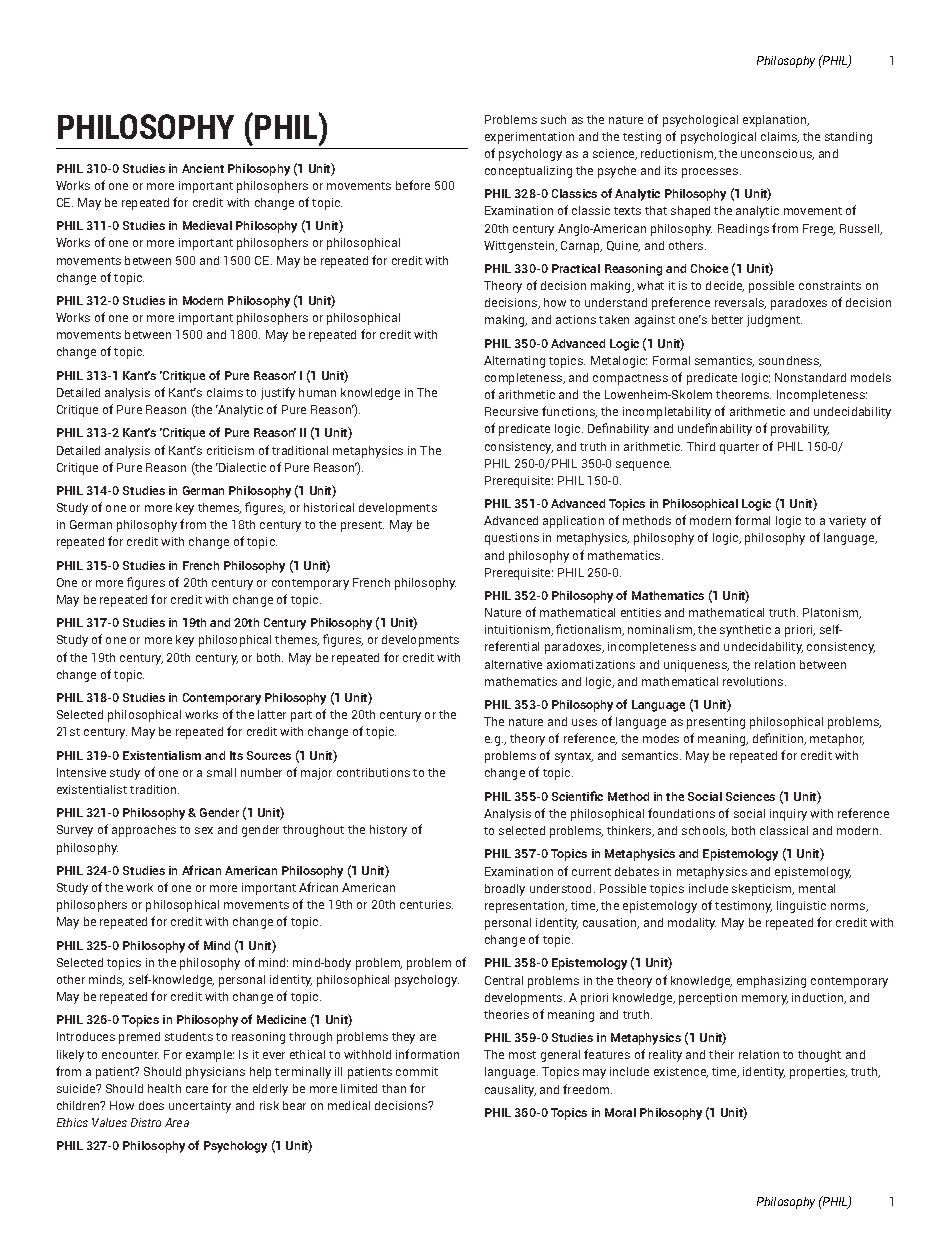 The height and width of the screenshot is (1233, 952). Describe the element at coordinates (203, 168) in the screenshot. I see `Ancient` at that location.
